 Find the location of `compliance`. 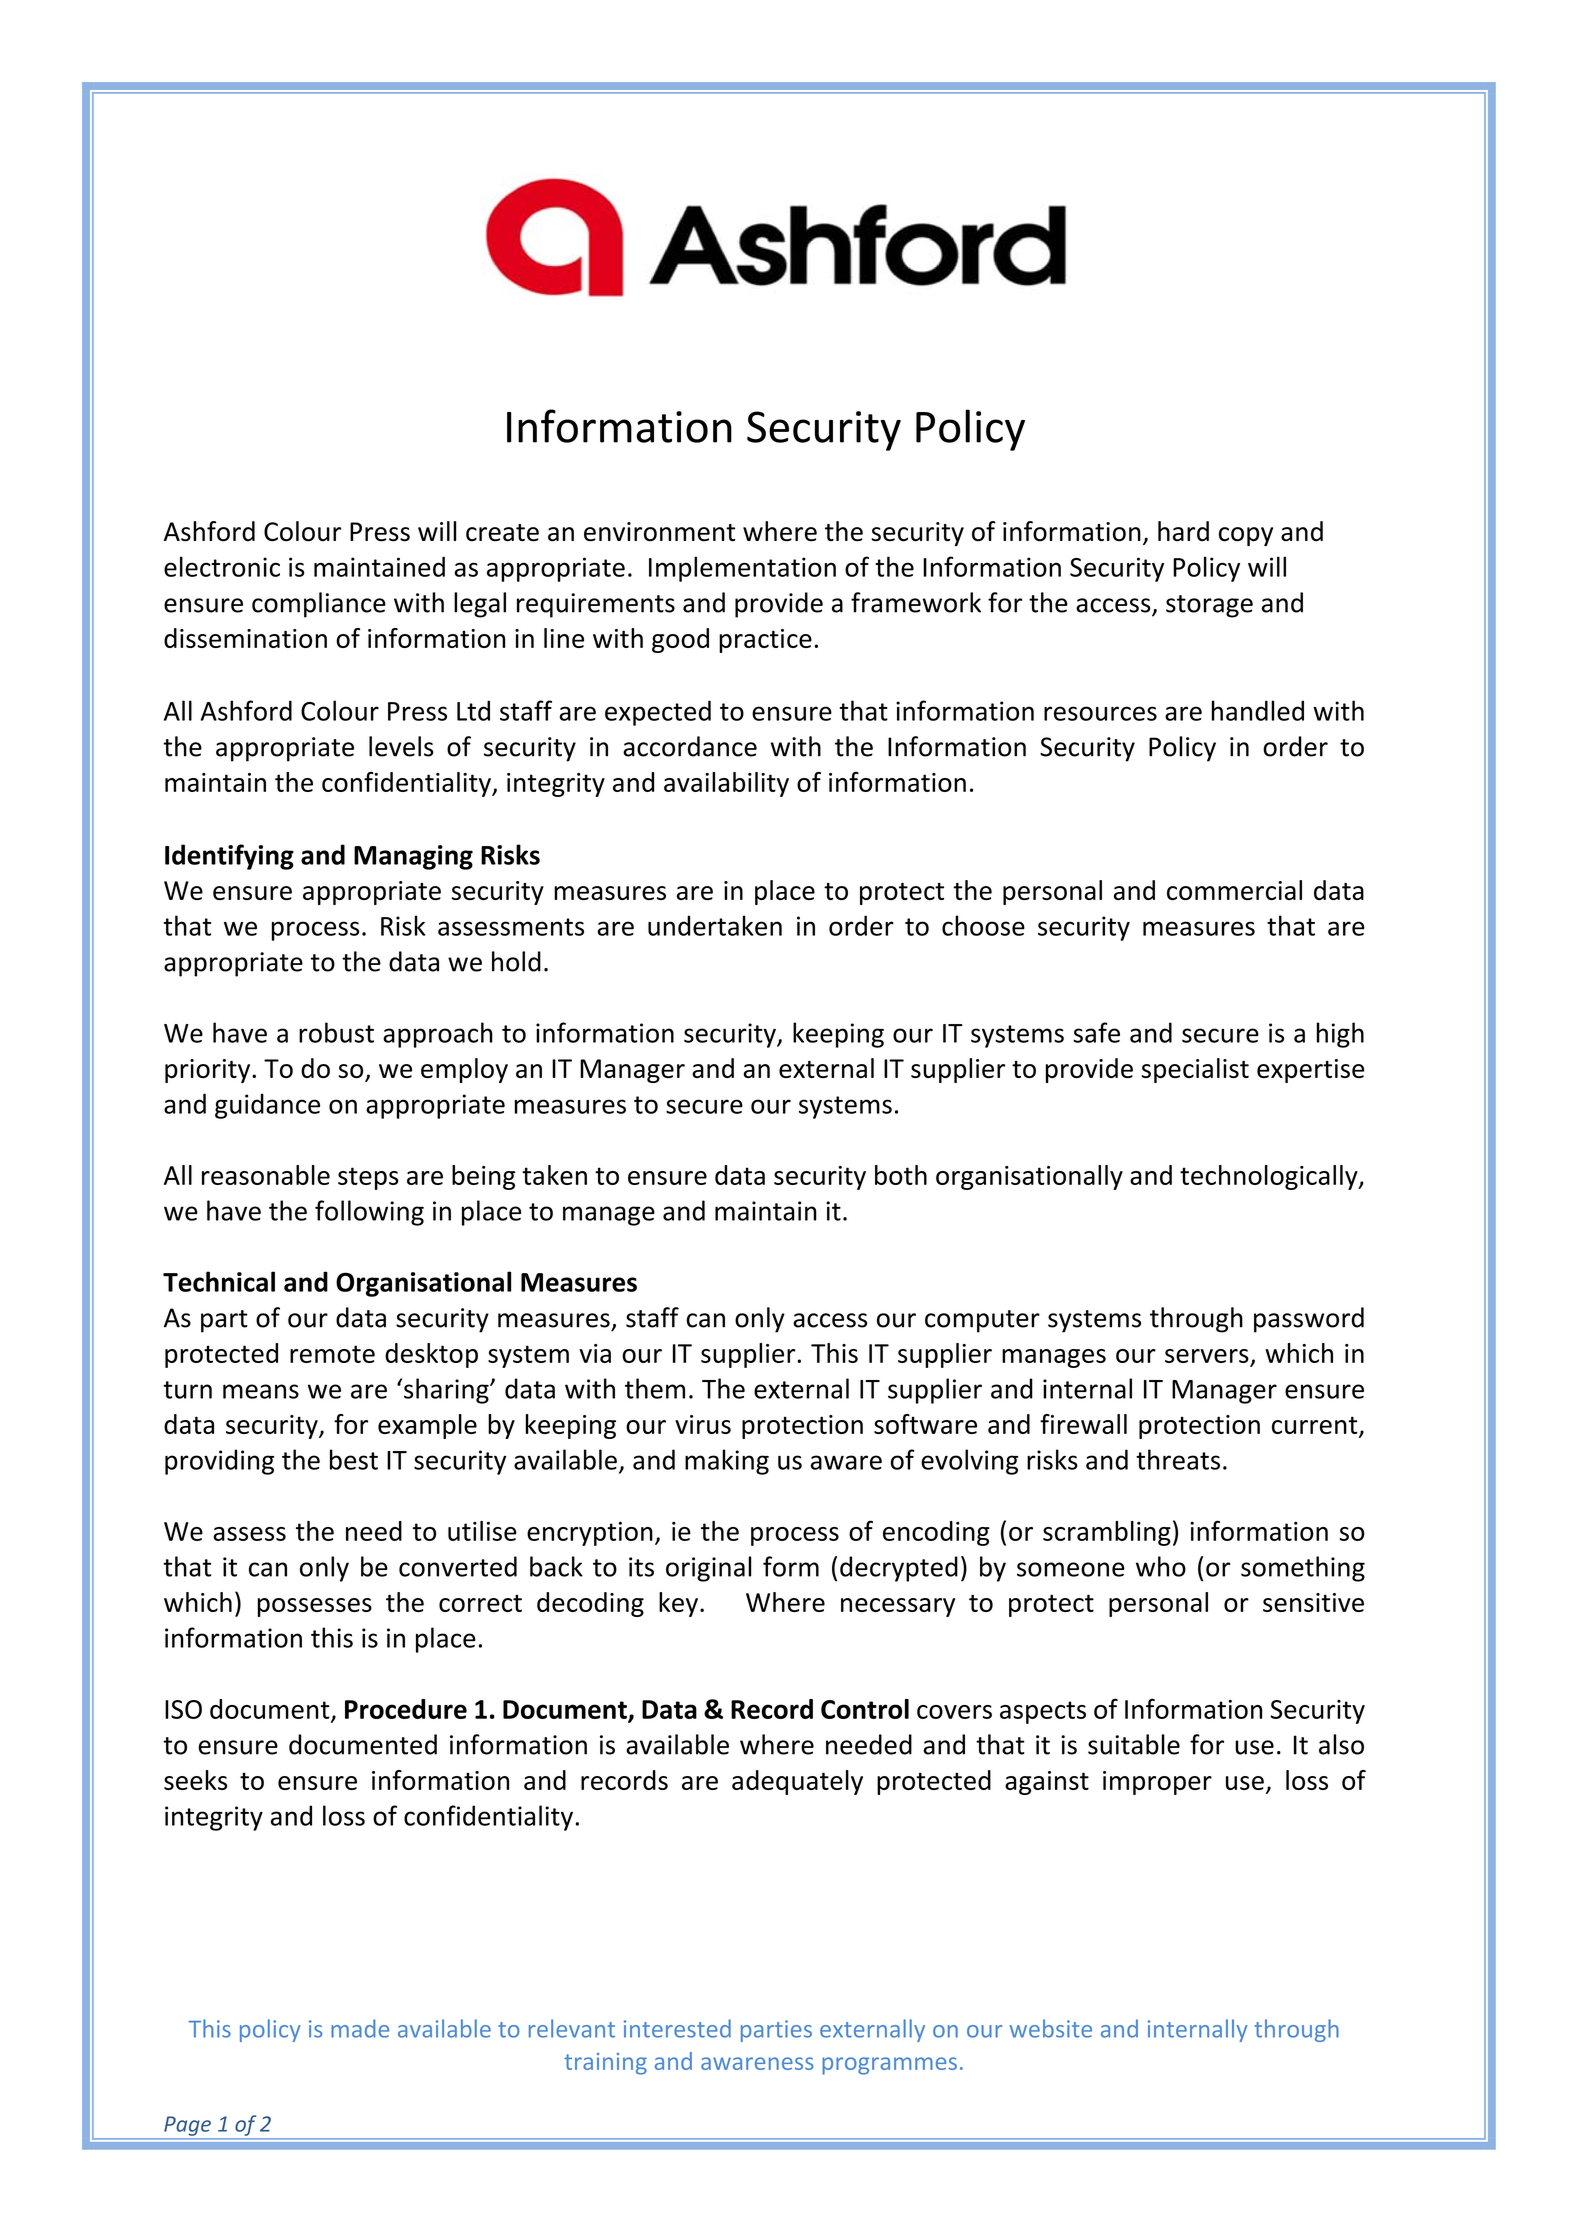

compliance is located at coordinates (319, 605).
